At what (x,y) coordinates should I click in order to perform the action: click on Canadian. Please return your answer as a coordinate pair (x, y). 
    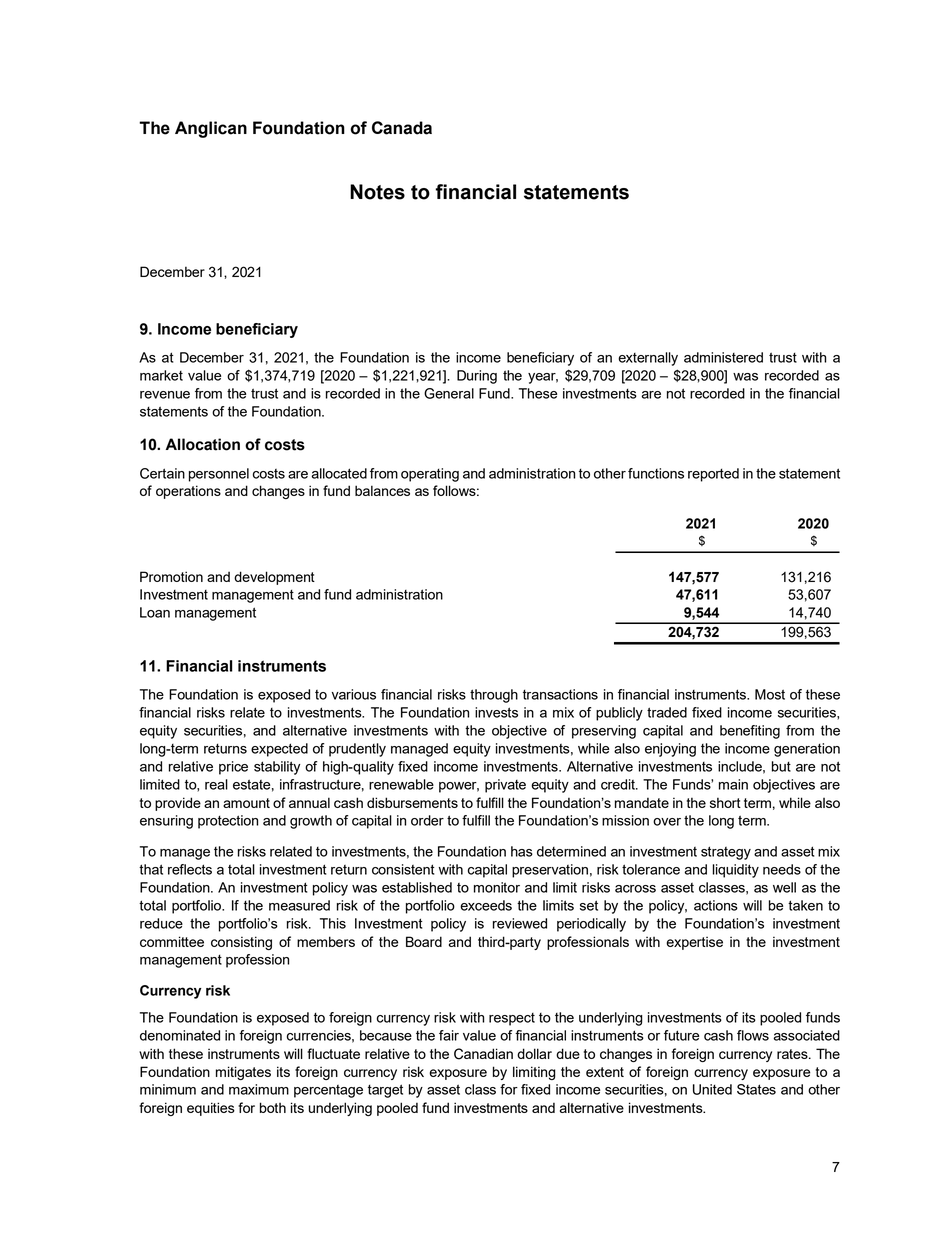
    Looking at the image, I should click on (483, 1054).
